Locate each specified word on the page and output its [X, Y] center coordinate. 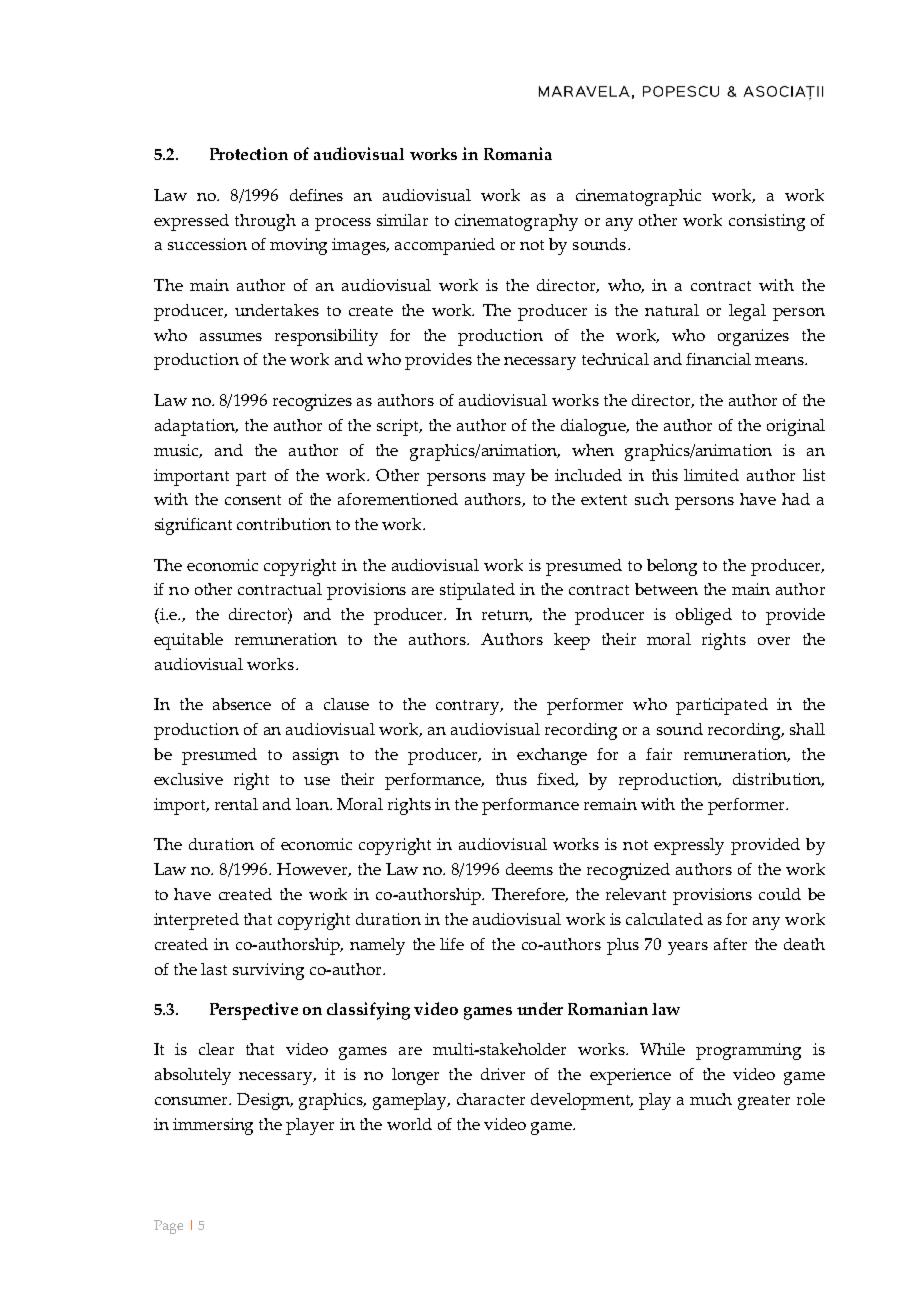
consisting [767, 222]
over [774, 641]
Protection [249, 153]
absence [242, 704]
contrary [469, 707]
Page [168, 1227]
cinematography [516, 222]
